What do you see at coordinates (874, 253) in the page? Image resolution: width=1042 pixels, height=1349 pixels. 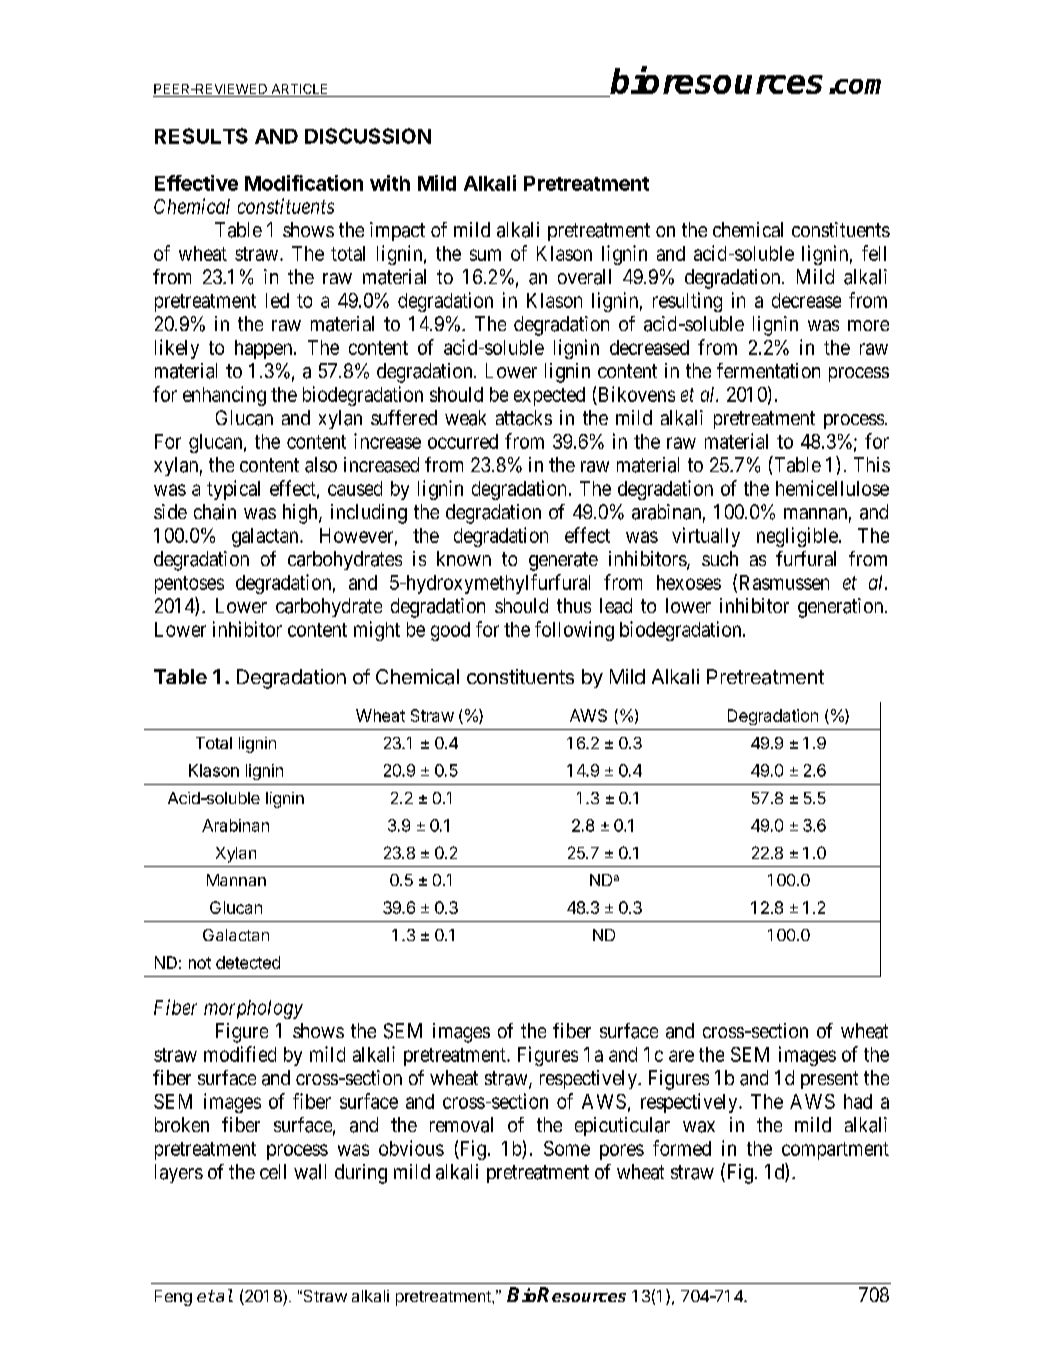 I see `fell` at bounding box center [874, 253].
